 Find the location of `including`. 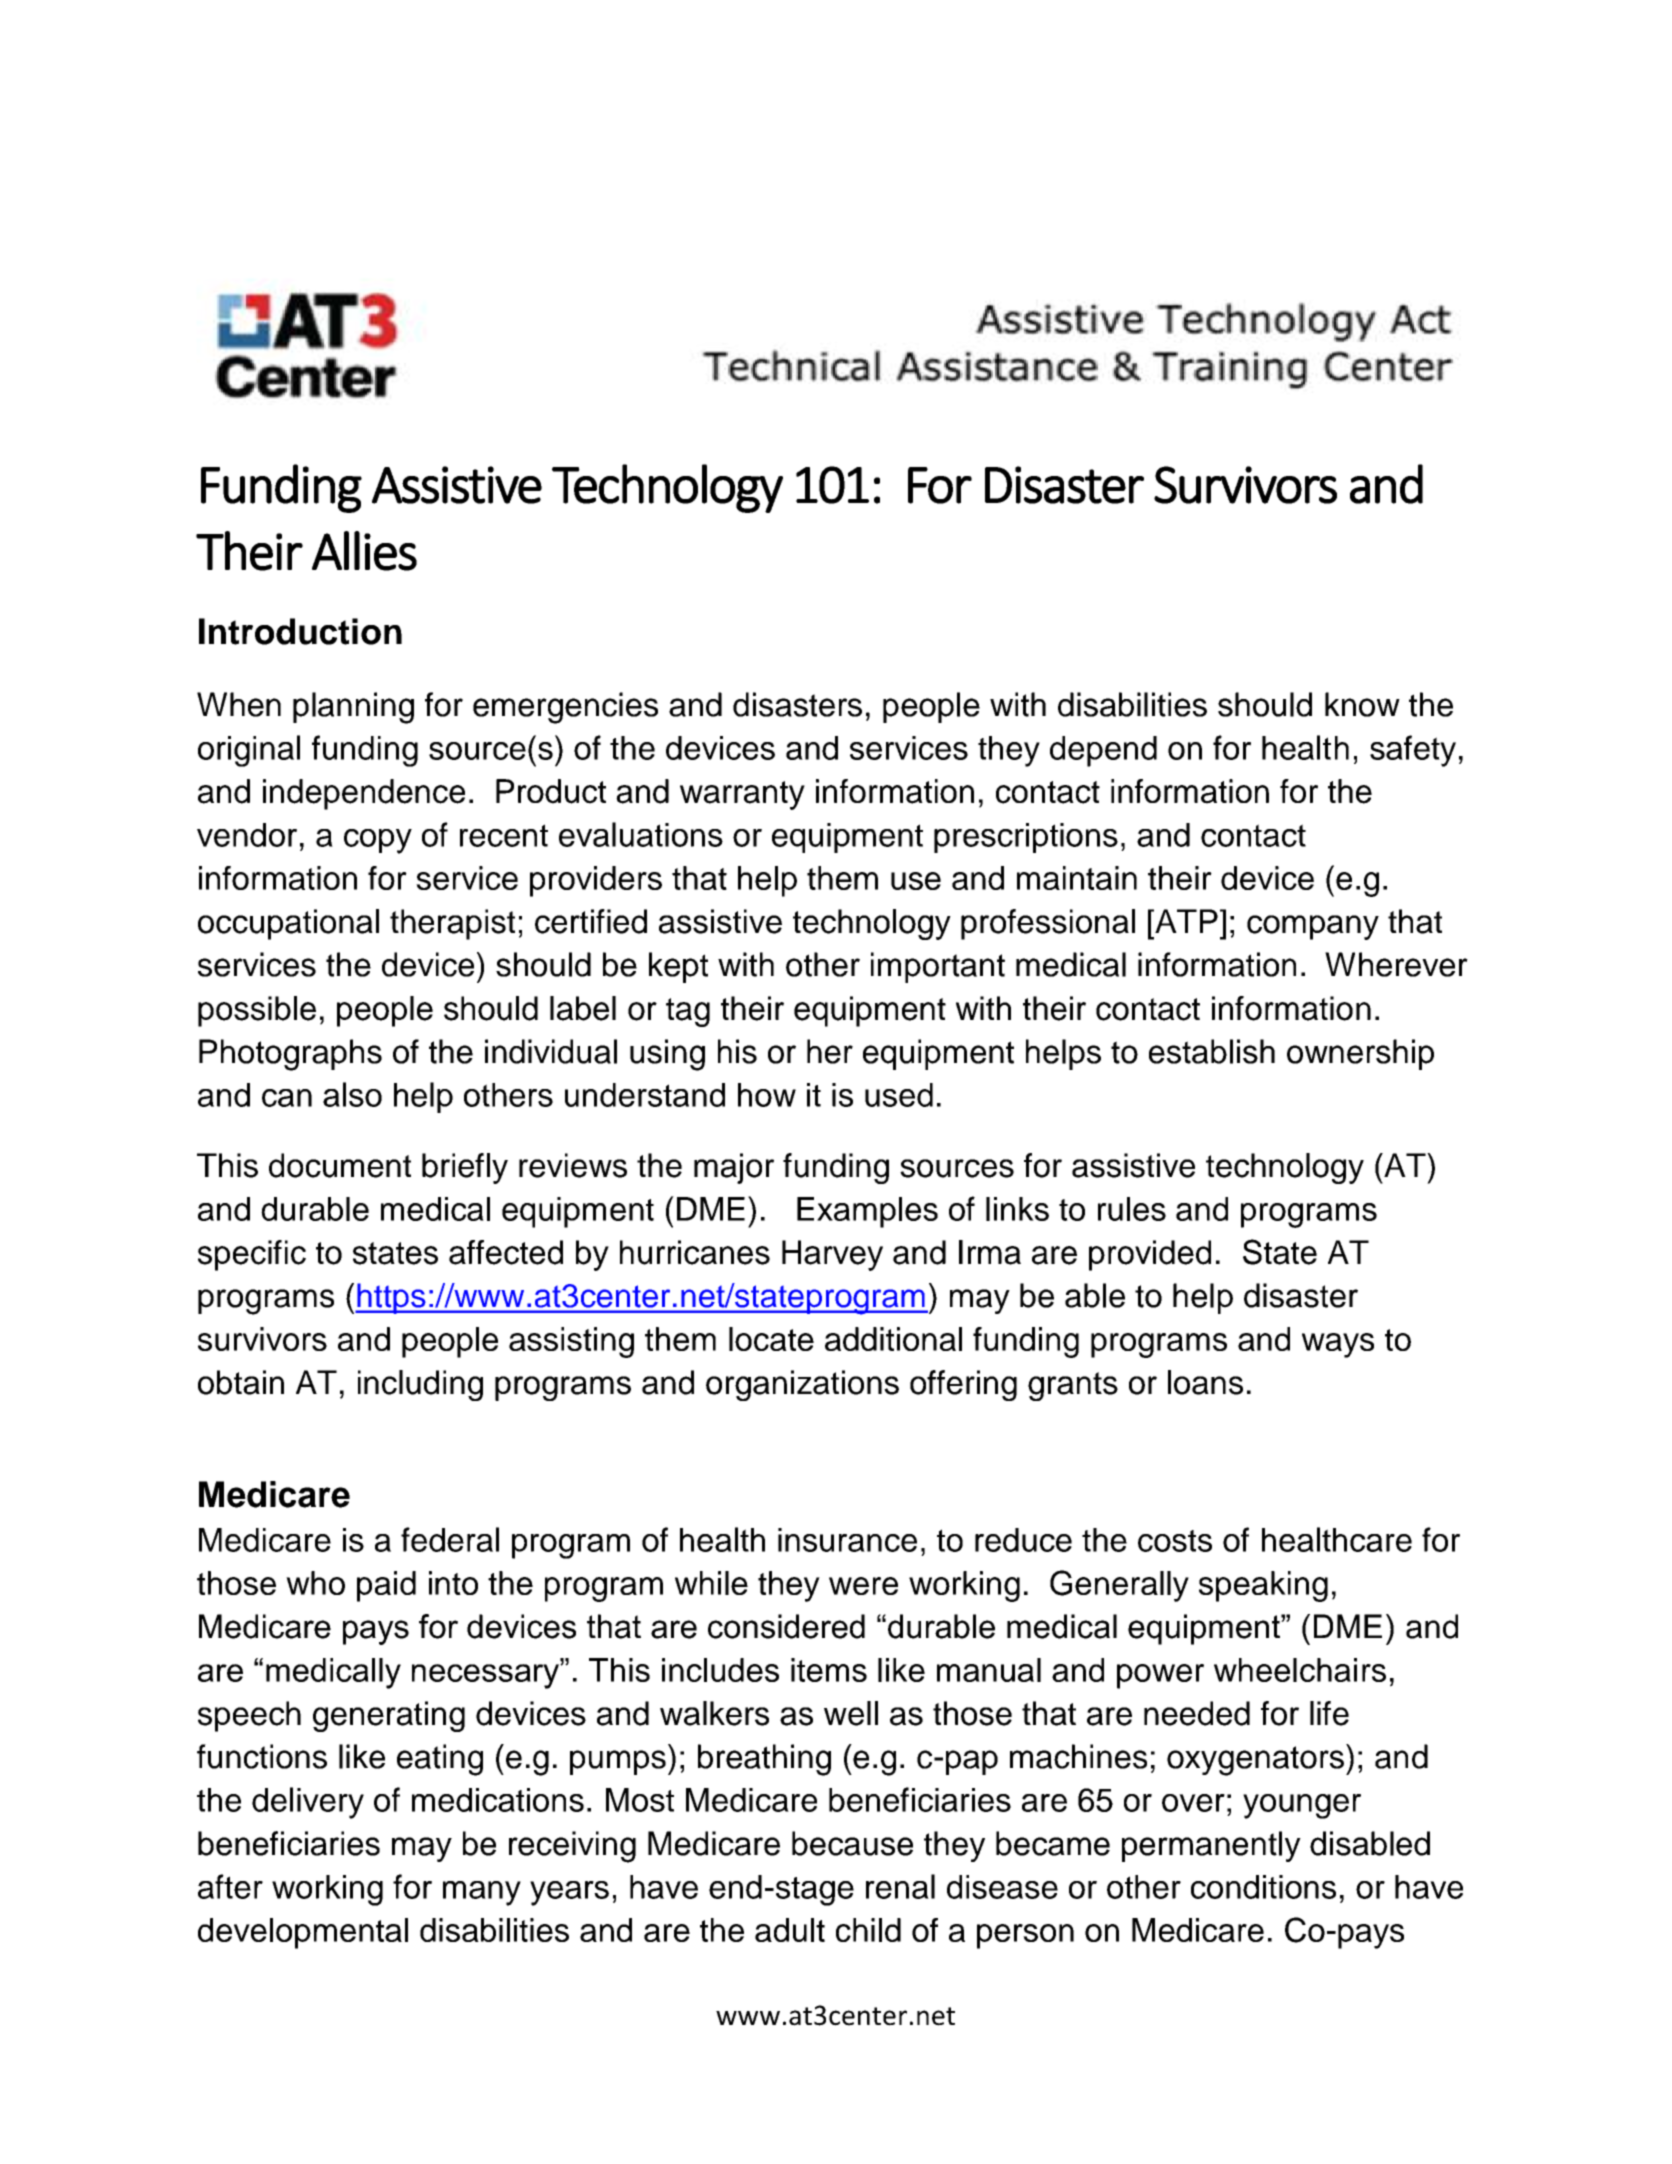

including is located at coordinates (420, 1385).
